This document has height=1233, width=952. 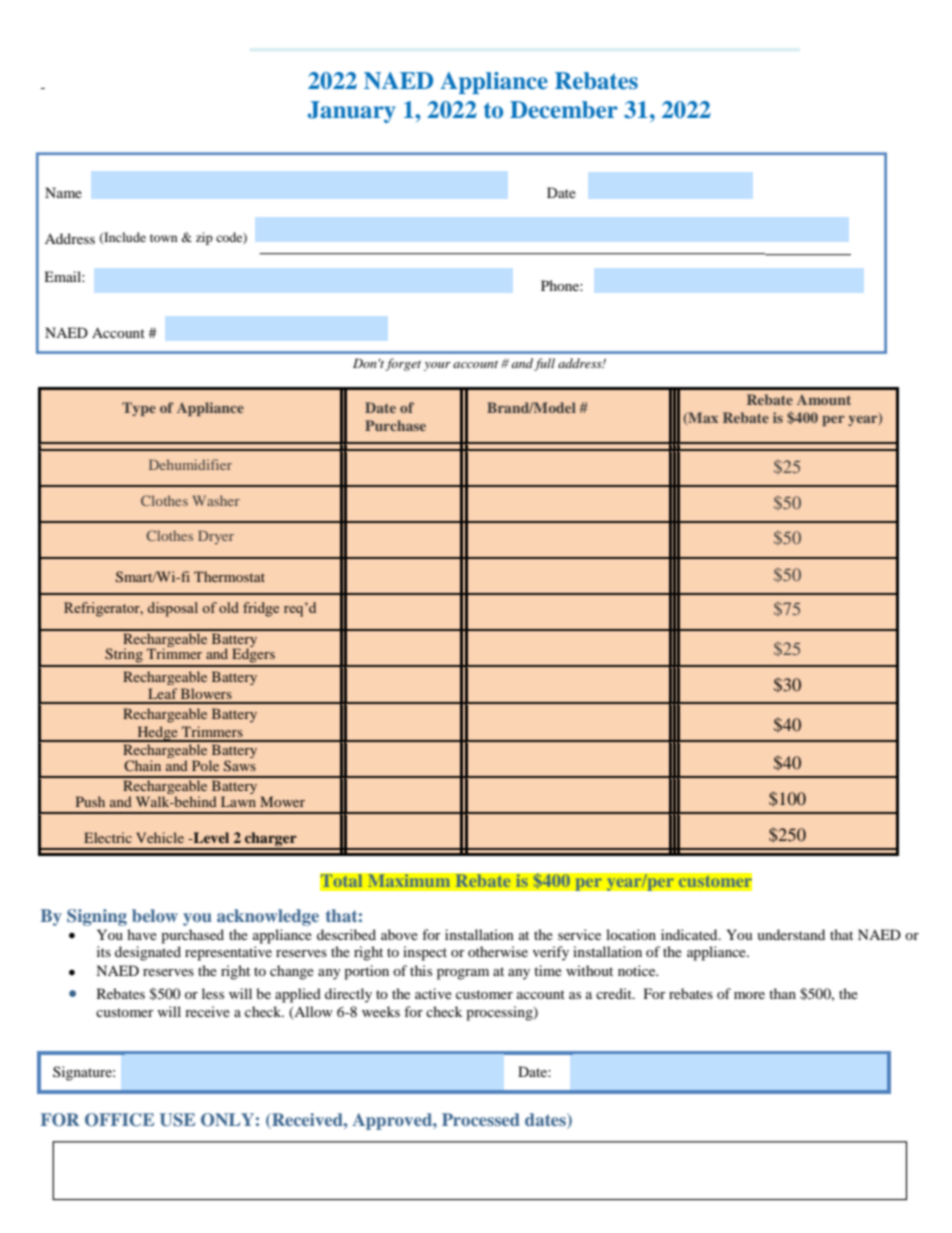 What do you see at coordinates (824, 400) in the document?
I see `Amount` at bounding box center [824, 400].
